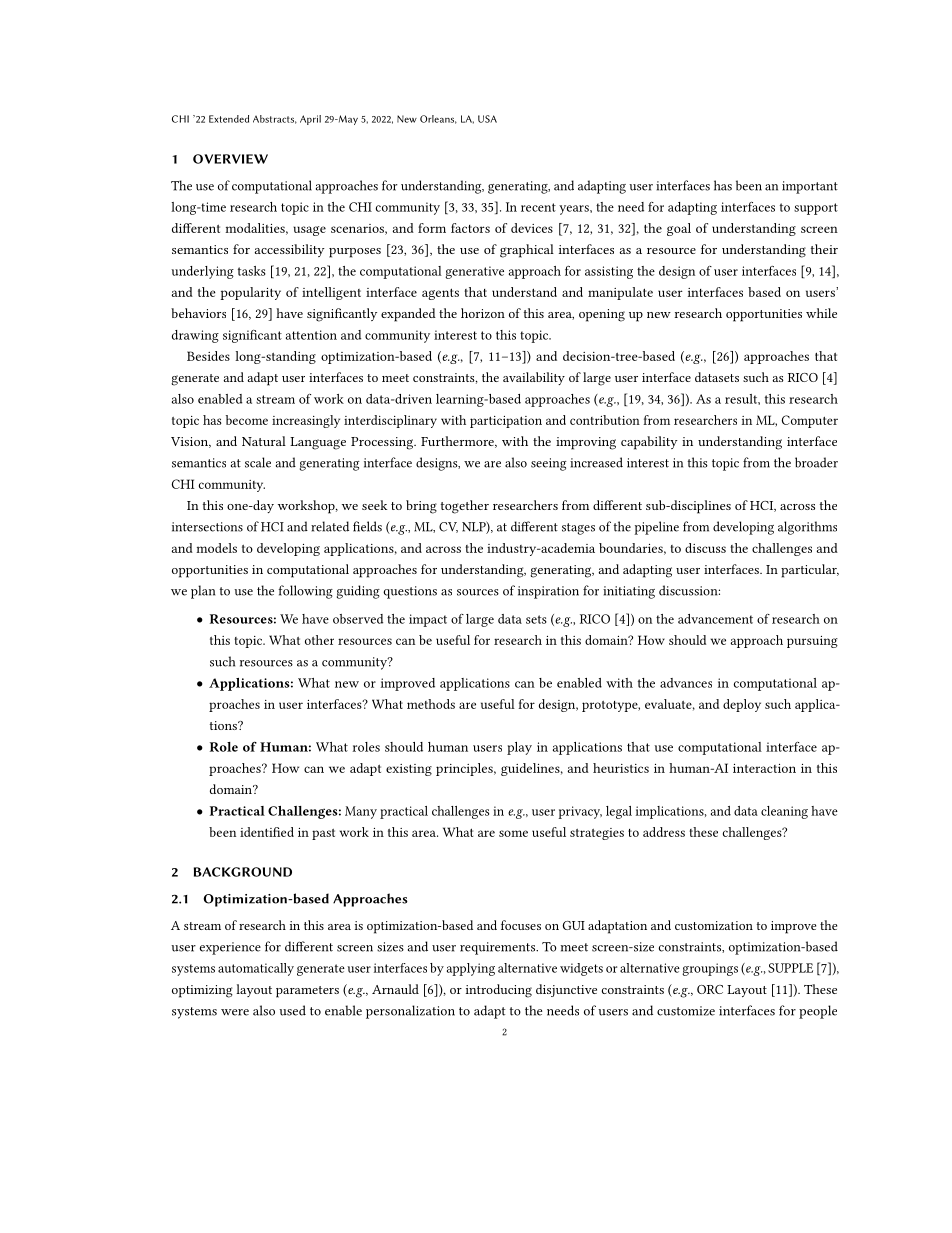  Describe the element at coordinates (230, 159) in the screenshot. I see `OVERVIEW` at that location.
